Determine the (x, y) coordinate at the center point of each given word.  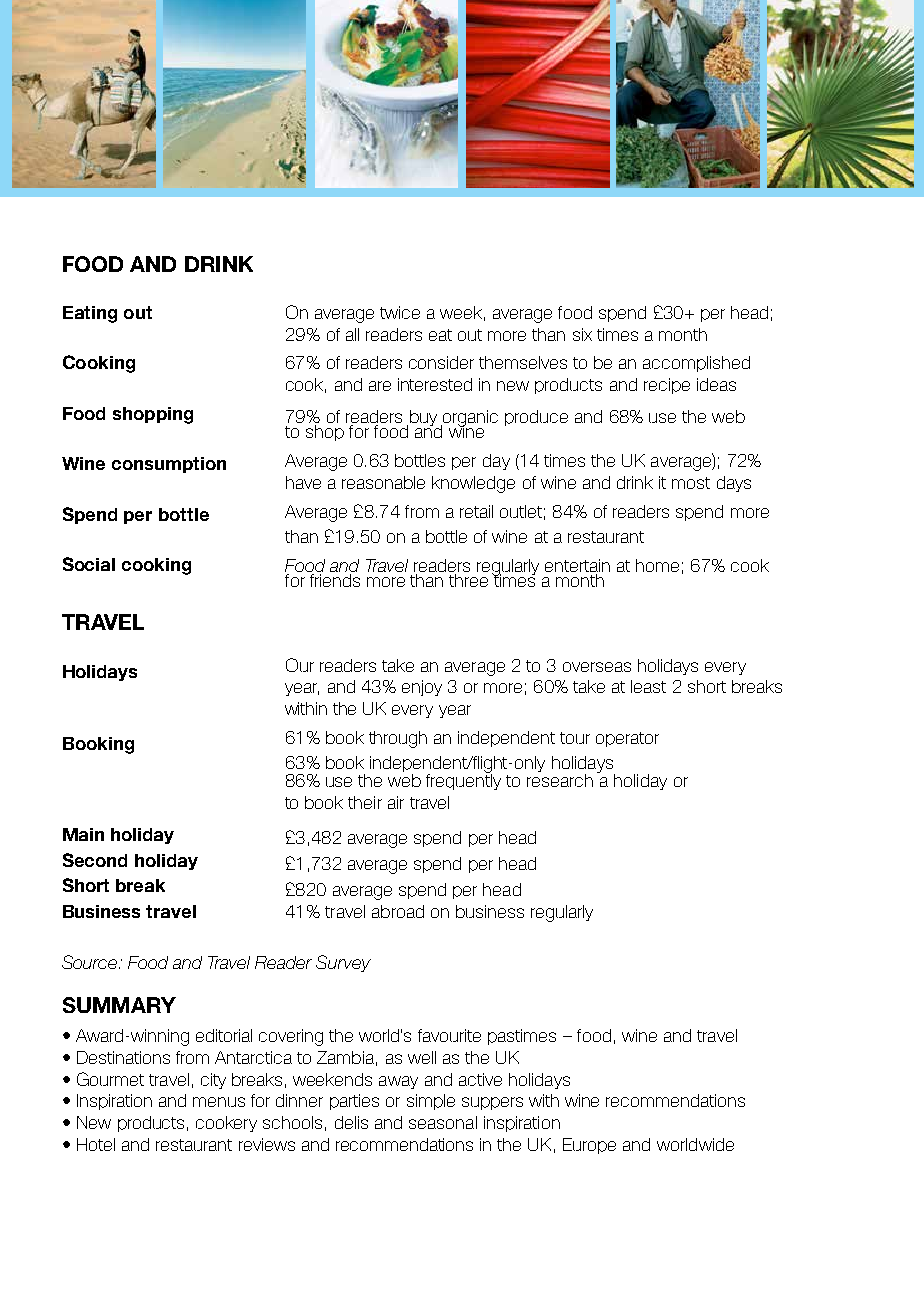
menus (219, 1102)
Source (89, 962)
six (582, 334)
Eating (90, 314)
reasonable (383, 482)
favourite (449, 1035)
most (691, 483)
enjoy (422, 688)
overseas (597, 667)
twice (400, 312)
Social (89, 564)
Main (83, 834)
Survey (343, 963)
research (560, 780)
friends (333, 579)
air (396, 802)
